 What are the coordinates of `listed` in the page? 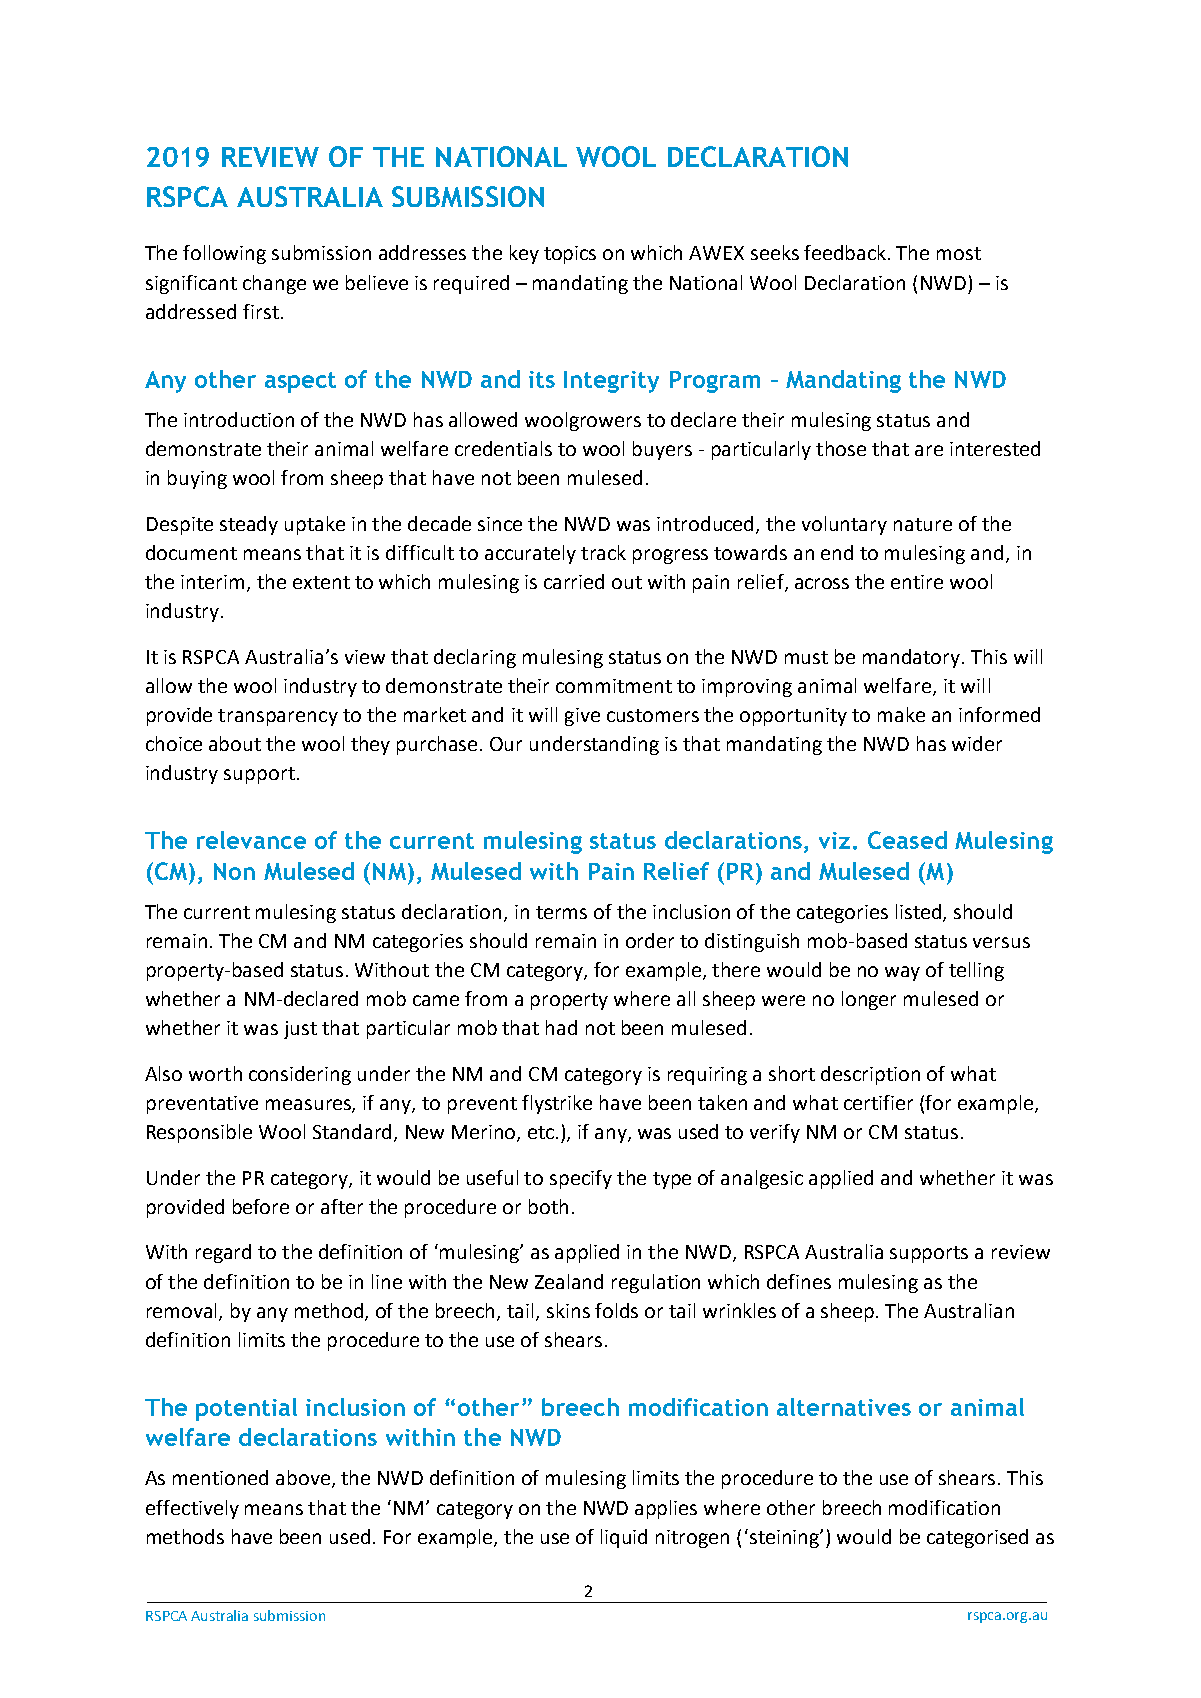 It's located at (920, 912).
